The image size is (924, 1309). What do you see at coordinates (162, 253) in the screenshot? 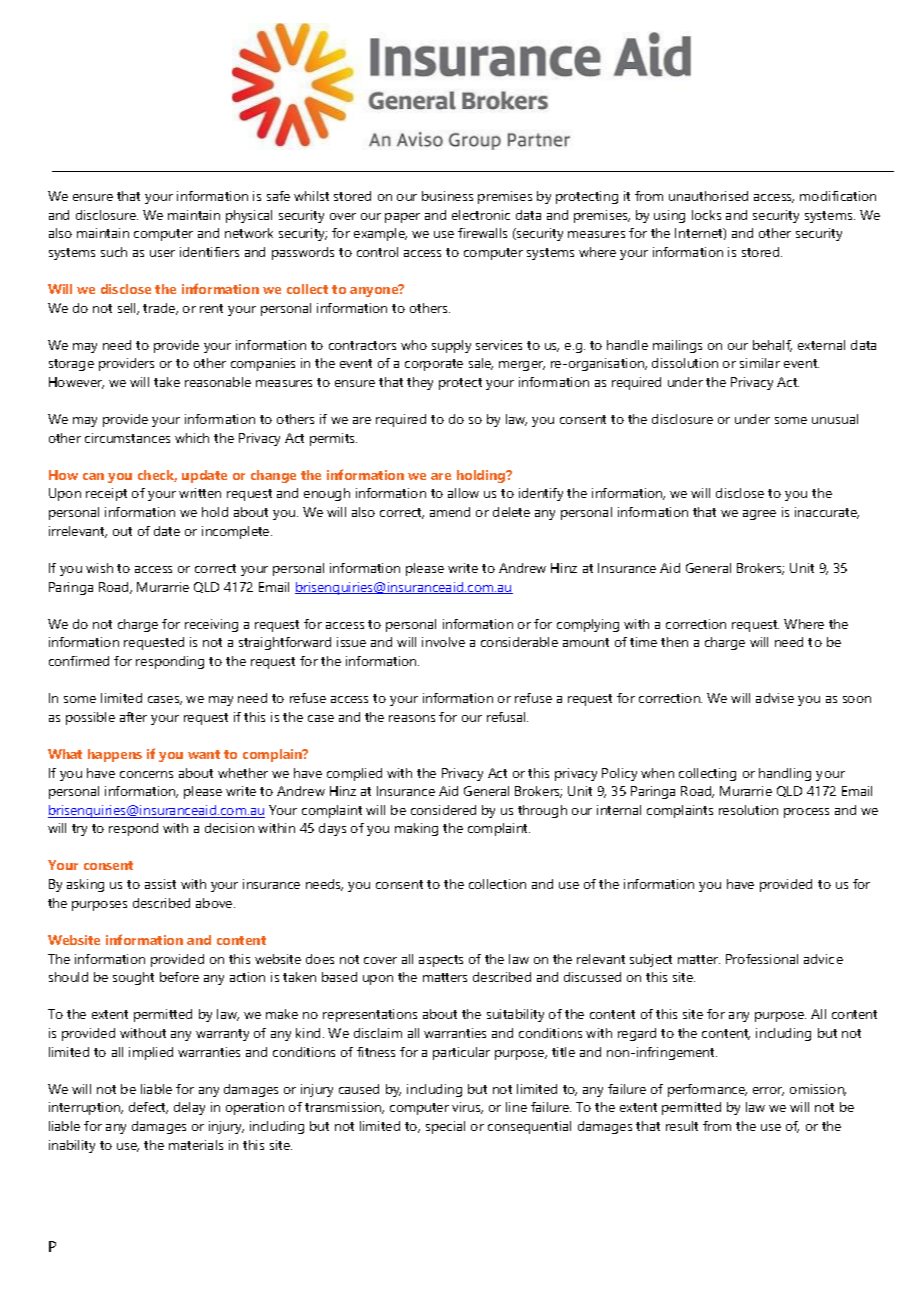
I see `user` at bounding box center [162, 253].
